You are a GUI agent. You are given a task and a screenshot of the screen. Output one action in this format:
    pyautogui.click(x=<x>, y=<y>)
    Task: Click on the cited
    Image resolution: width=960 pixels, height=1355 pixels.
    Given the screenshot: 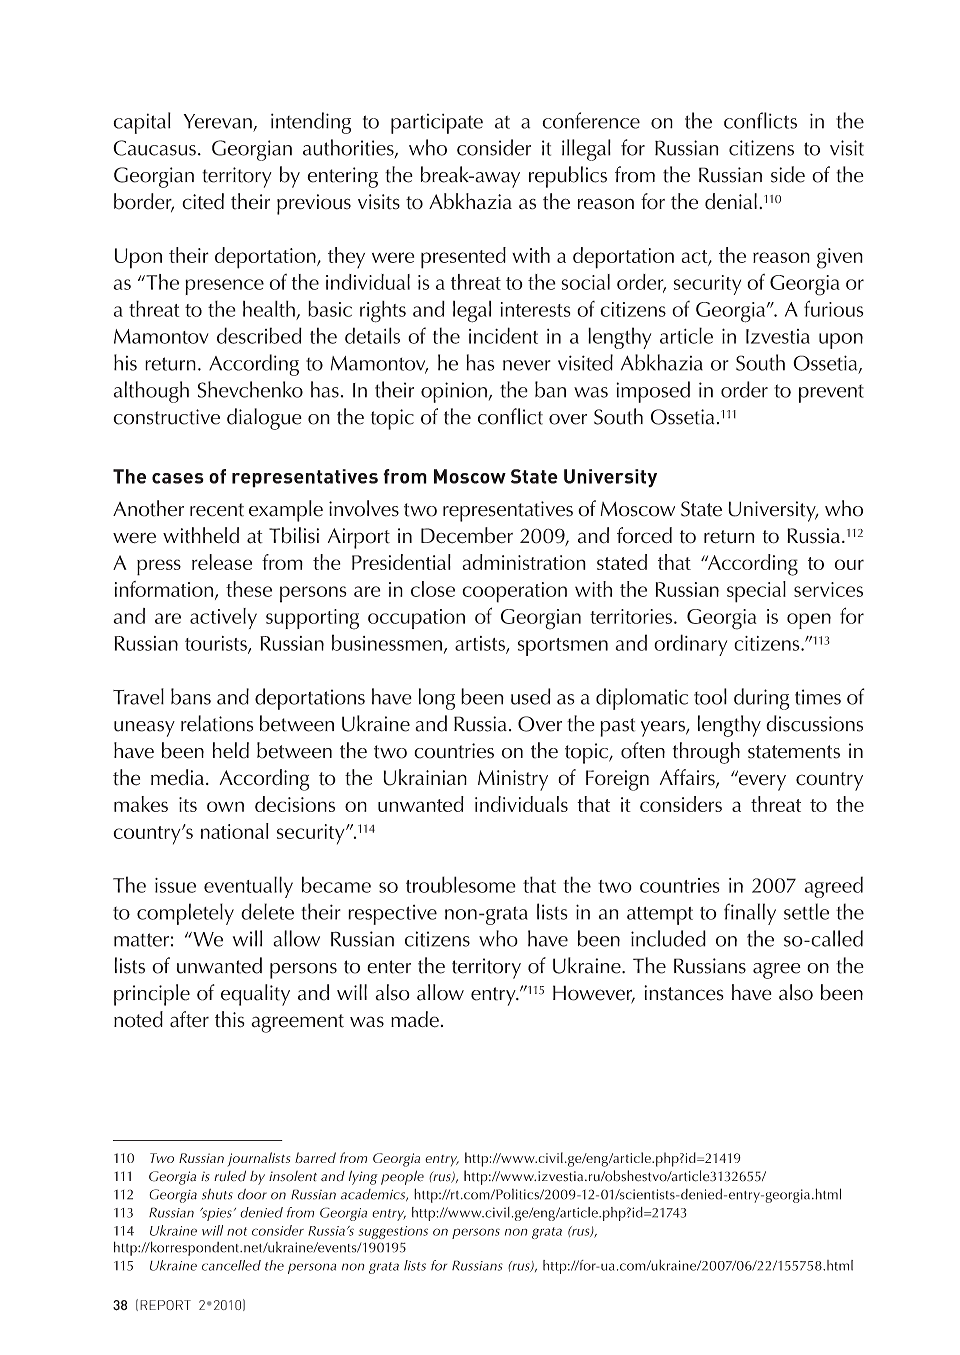 What is the action you would take?
    pyautogui.click(x=203, y=201)
